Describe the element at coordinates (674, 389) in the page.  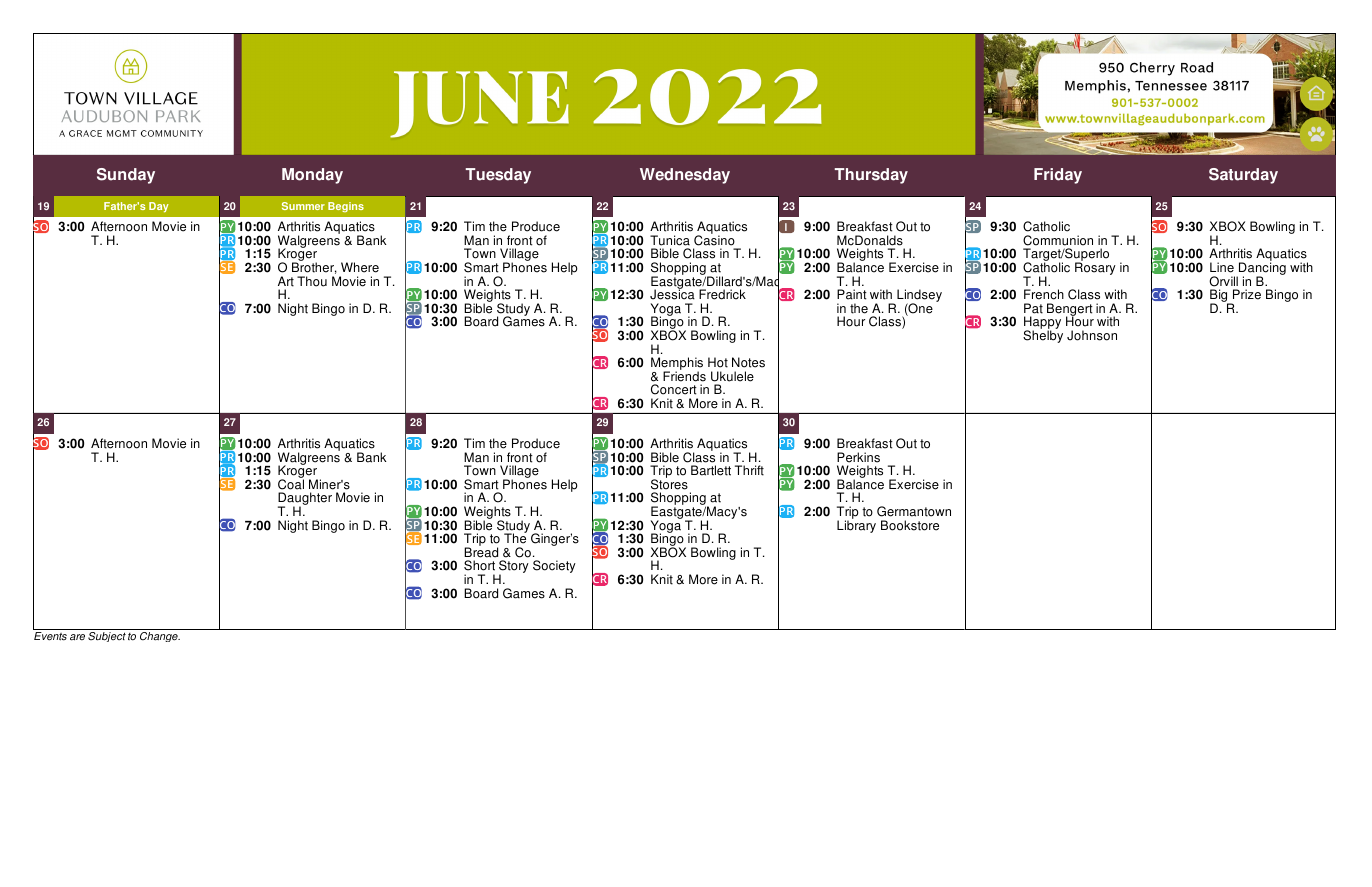
I see `Concert` at that location.
